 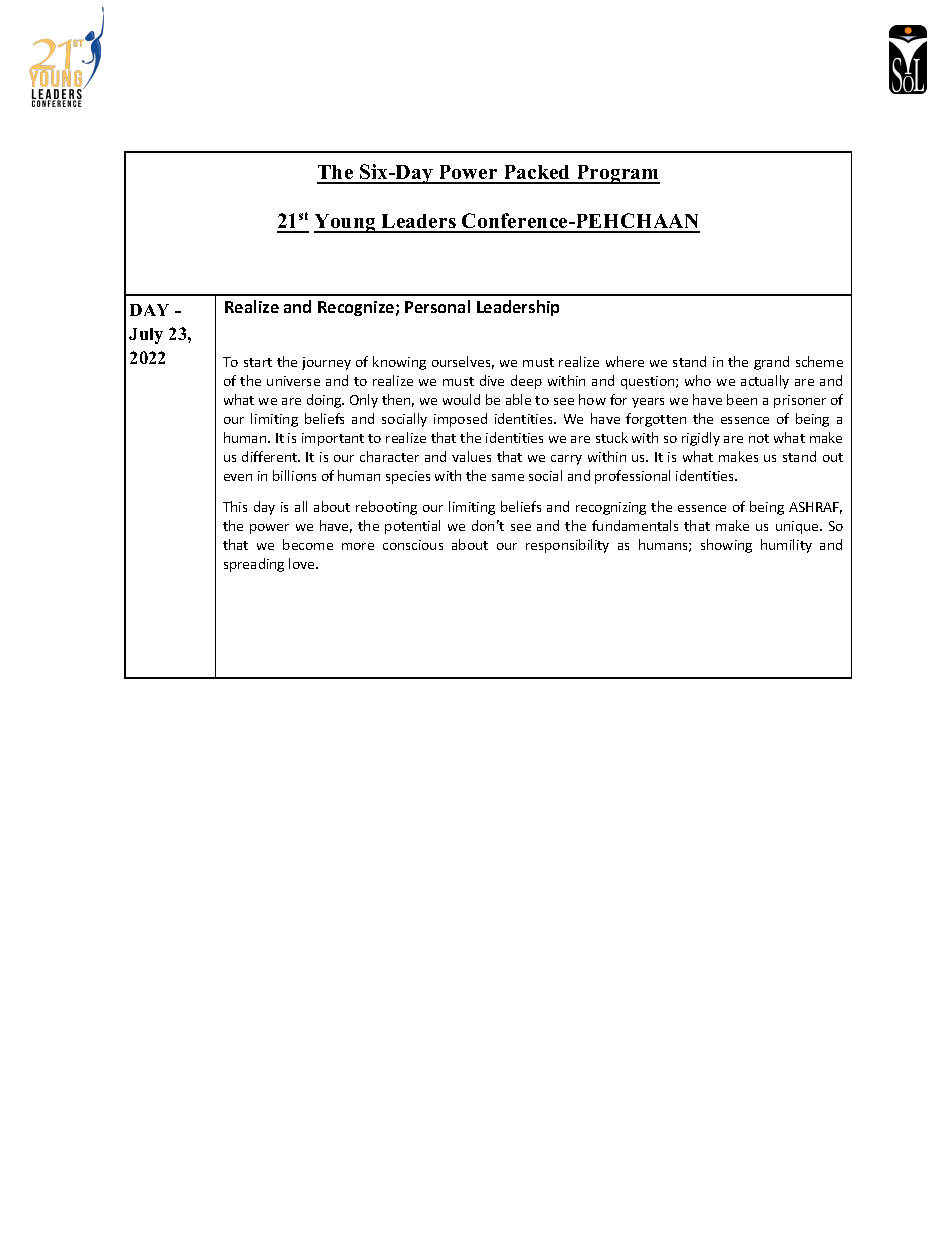 I want to click on conscious, so click(x=413, y=545).
